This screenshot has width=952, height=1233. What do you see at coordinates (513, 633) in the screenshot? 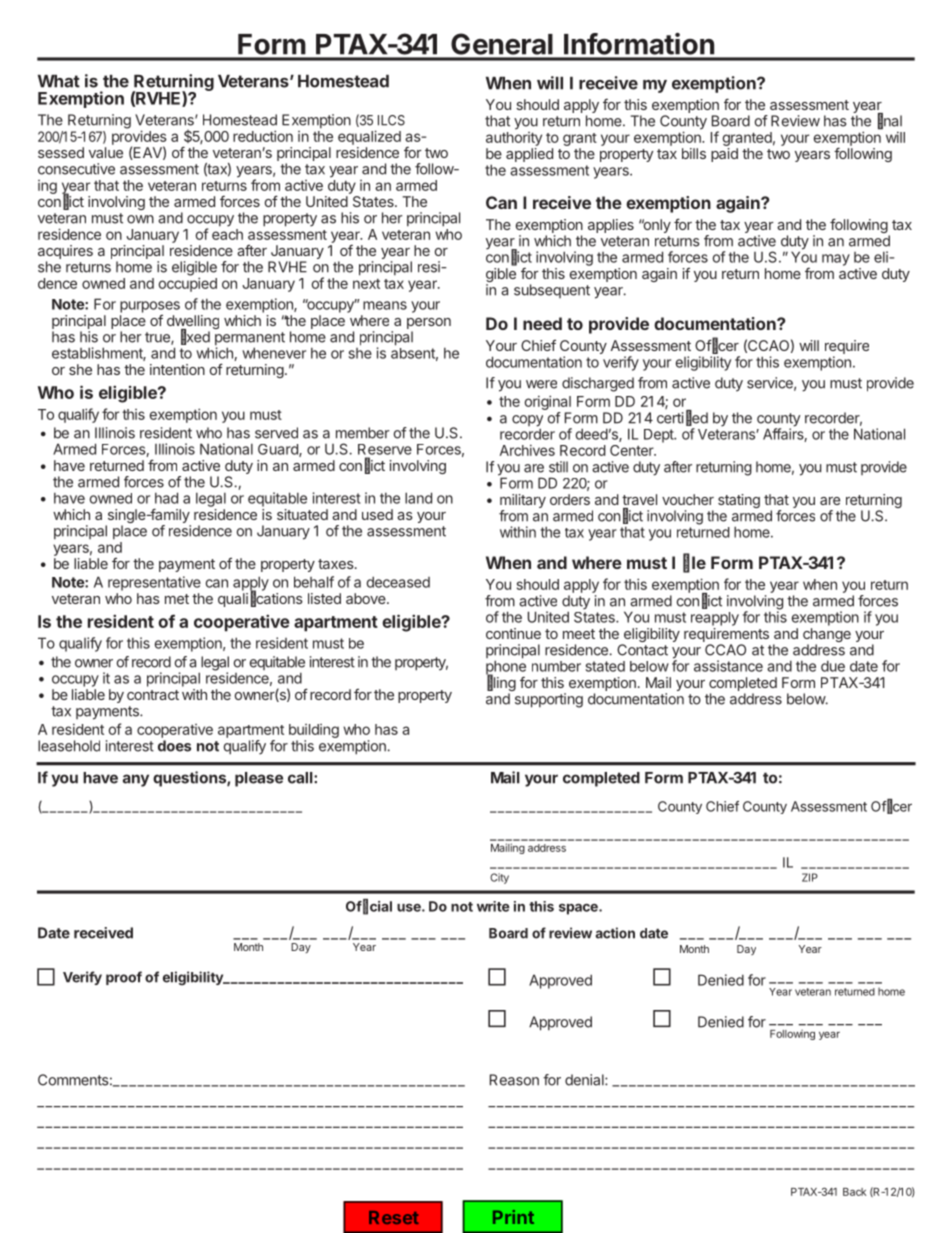
I see `continue` at bounding box center [513, 633].
